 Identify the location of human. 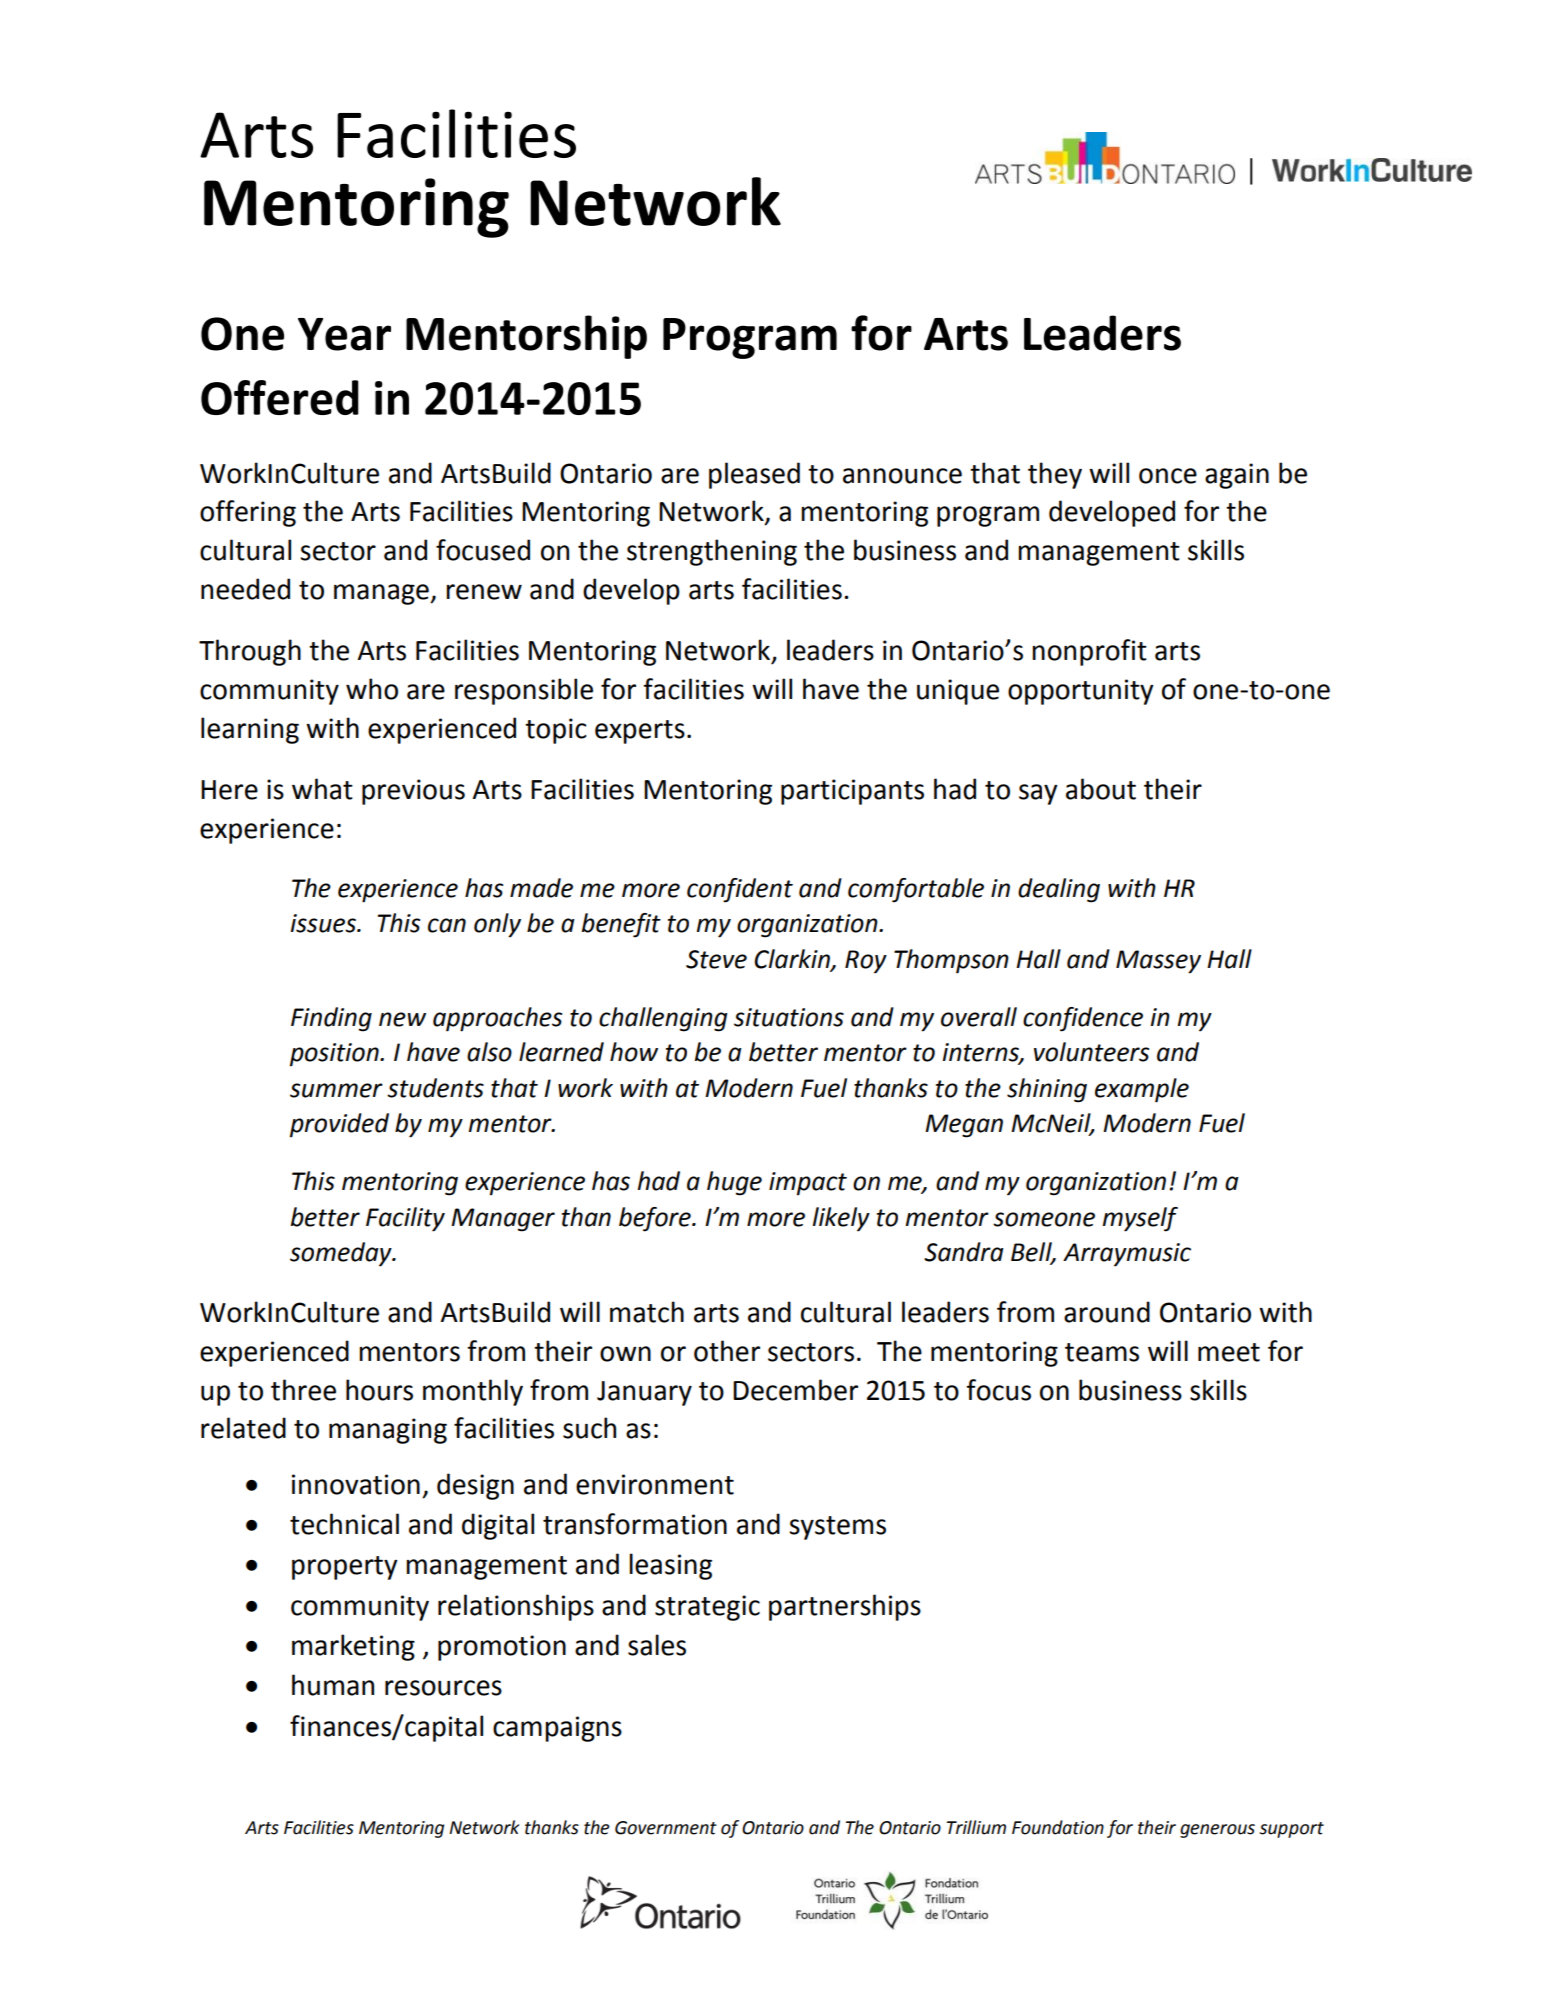
(333, 1685).
